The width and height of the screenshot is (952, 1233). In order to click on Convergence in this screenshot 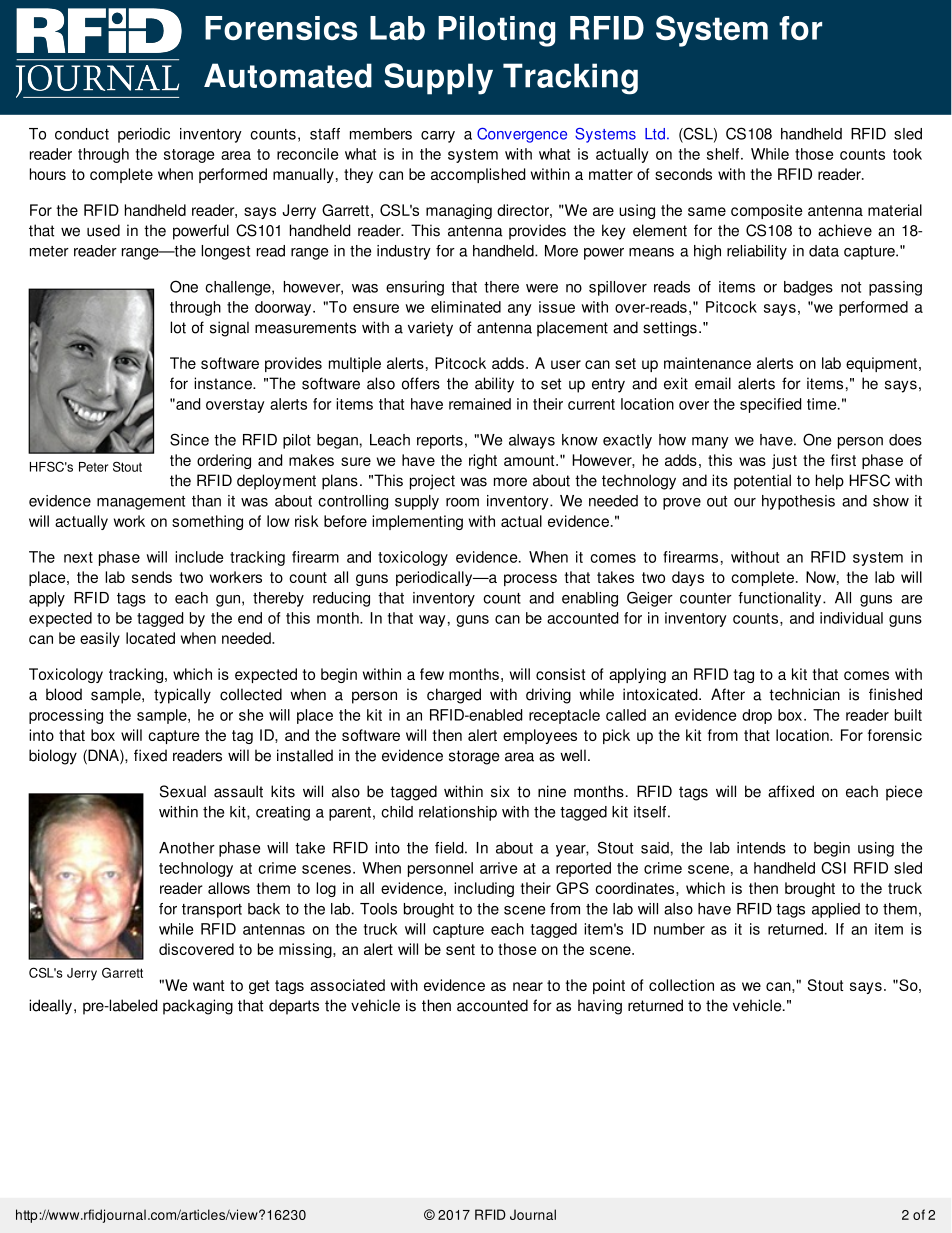, I will do `click(522, 135)`.
